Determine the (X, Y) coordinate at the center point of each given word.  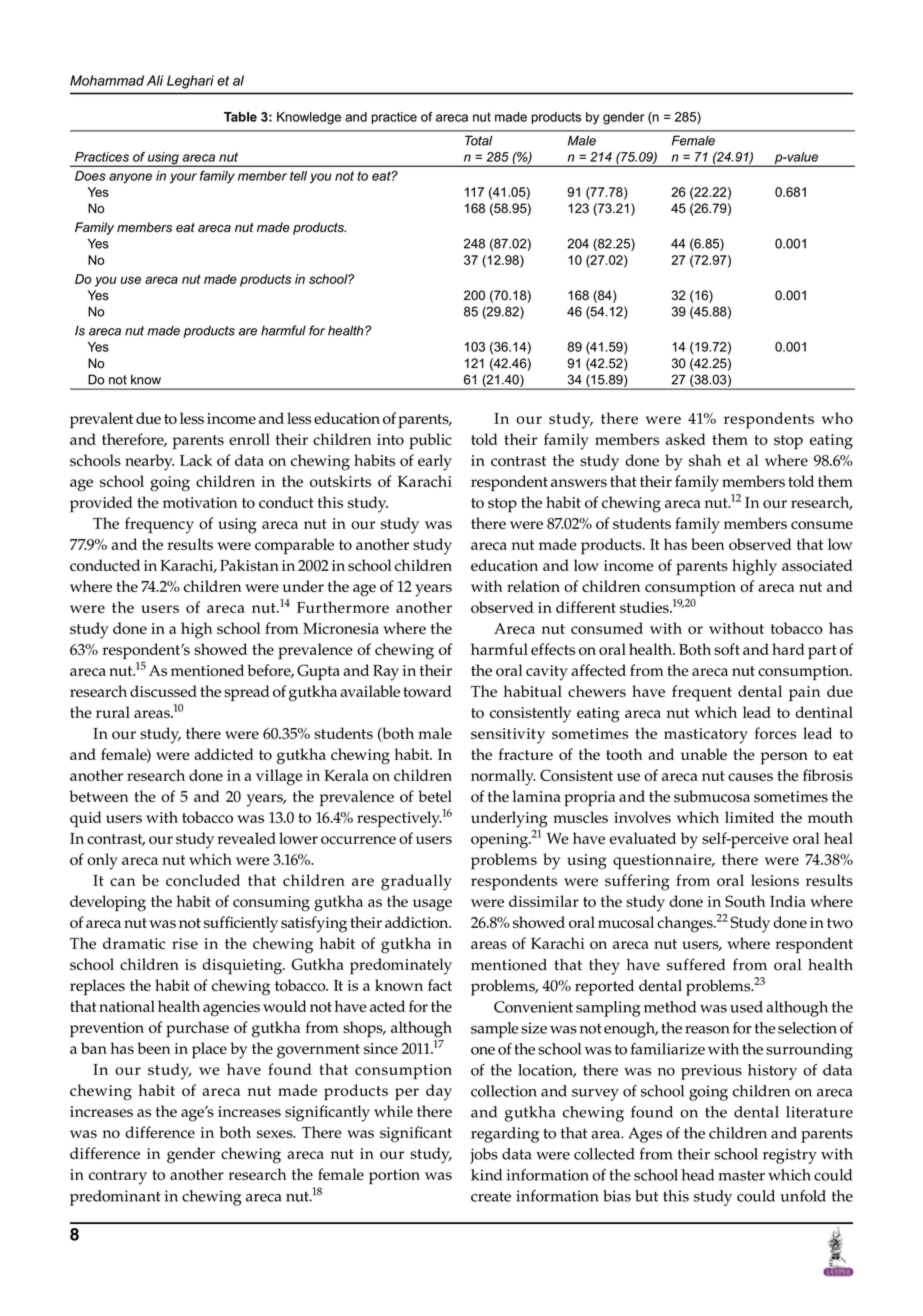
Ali (155, 80)
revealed (246, 838)
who (837, 418)
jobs (484, 1156)
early (435, 462)
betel (435, 796)
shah (705, 460)
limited (749, 817)
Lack (196, 460)
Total (478, 140)
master (742, 1176)
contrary (118, 1177)
